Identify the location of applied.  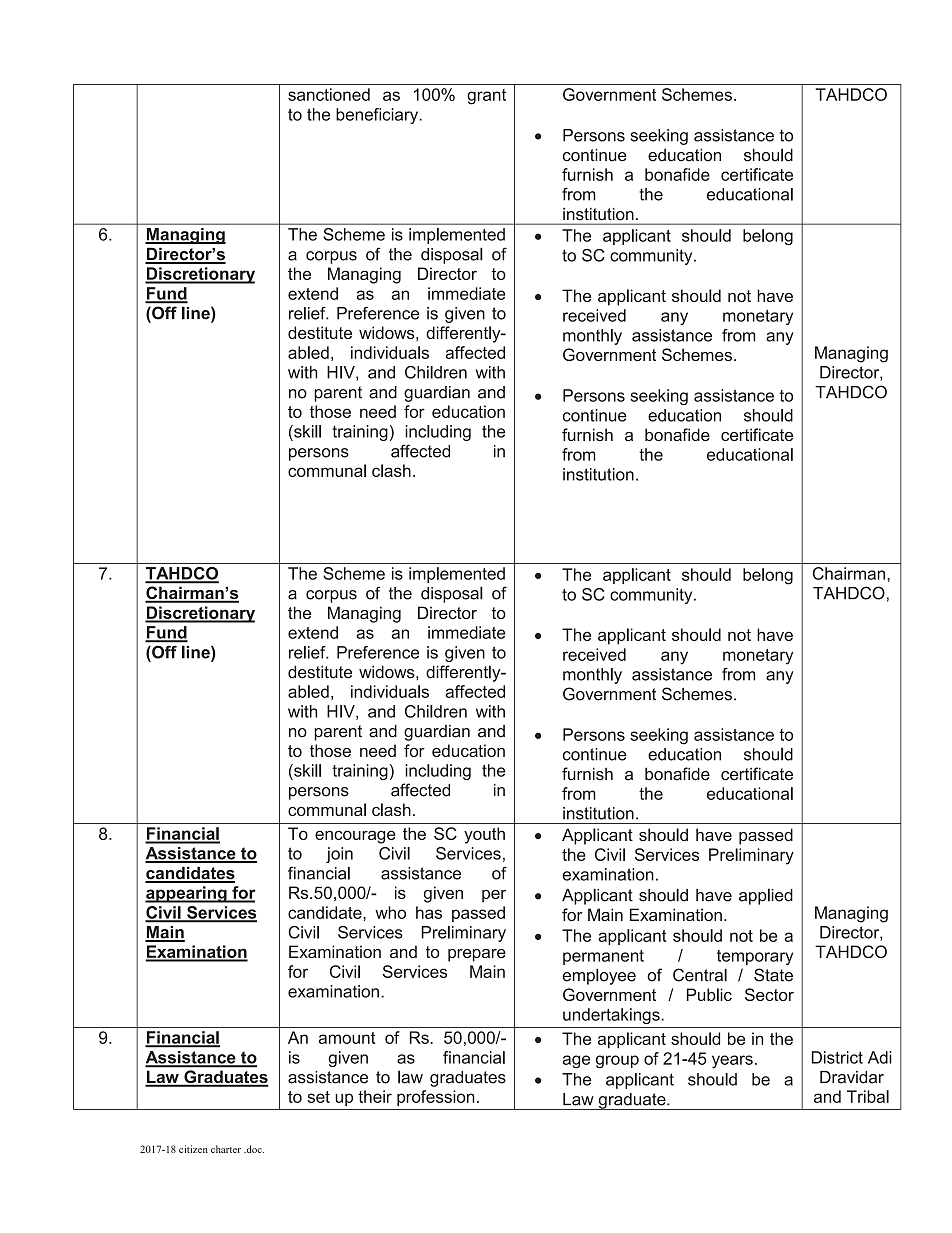
(766, 896).
